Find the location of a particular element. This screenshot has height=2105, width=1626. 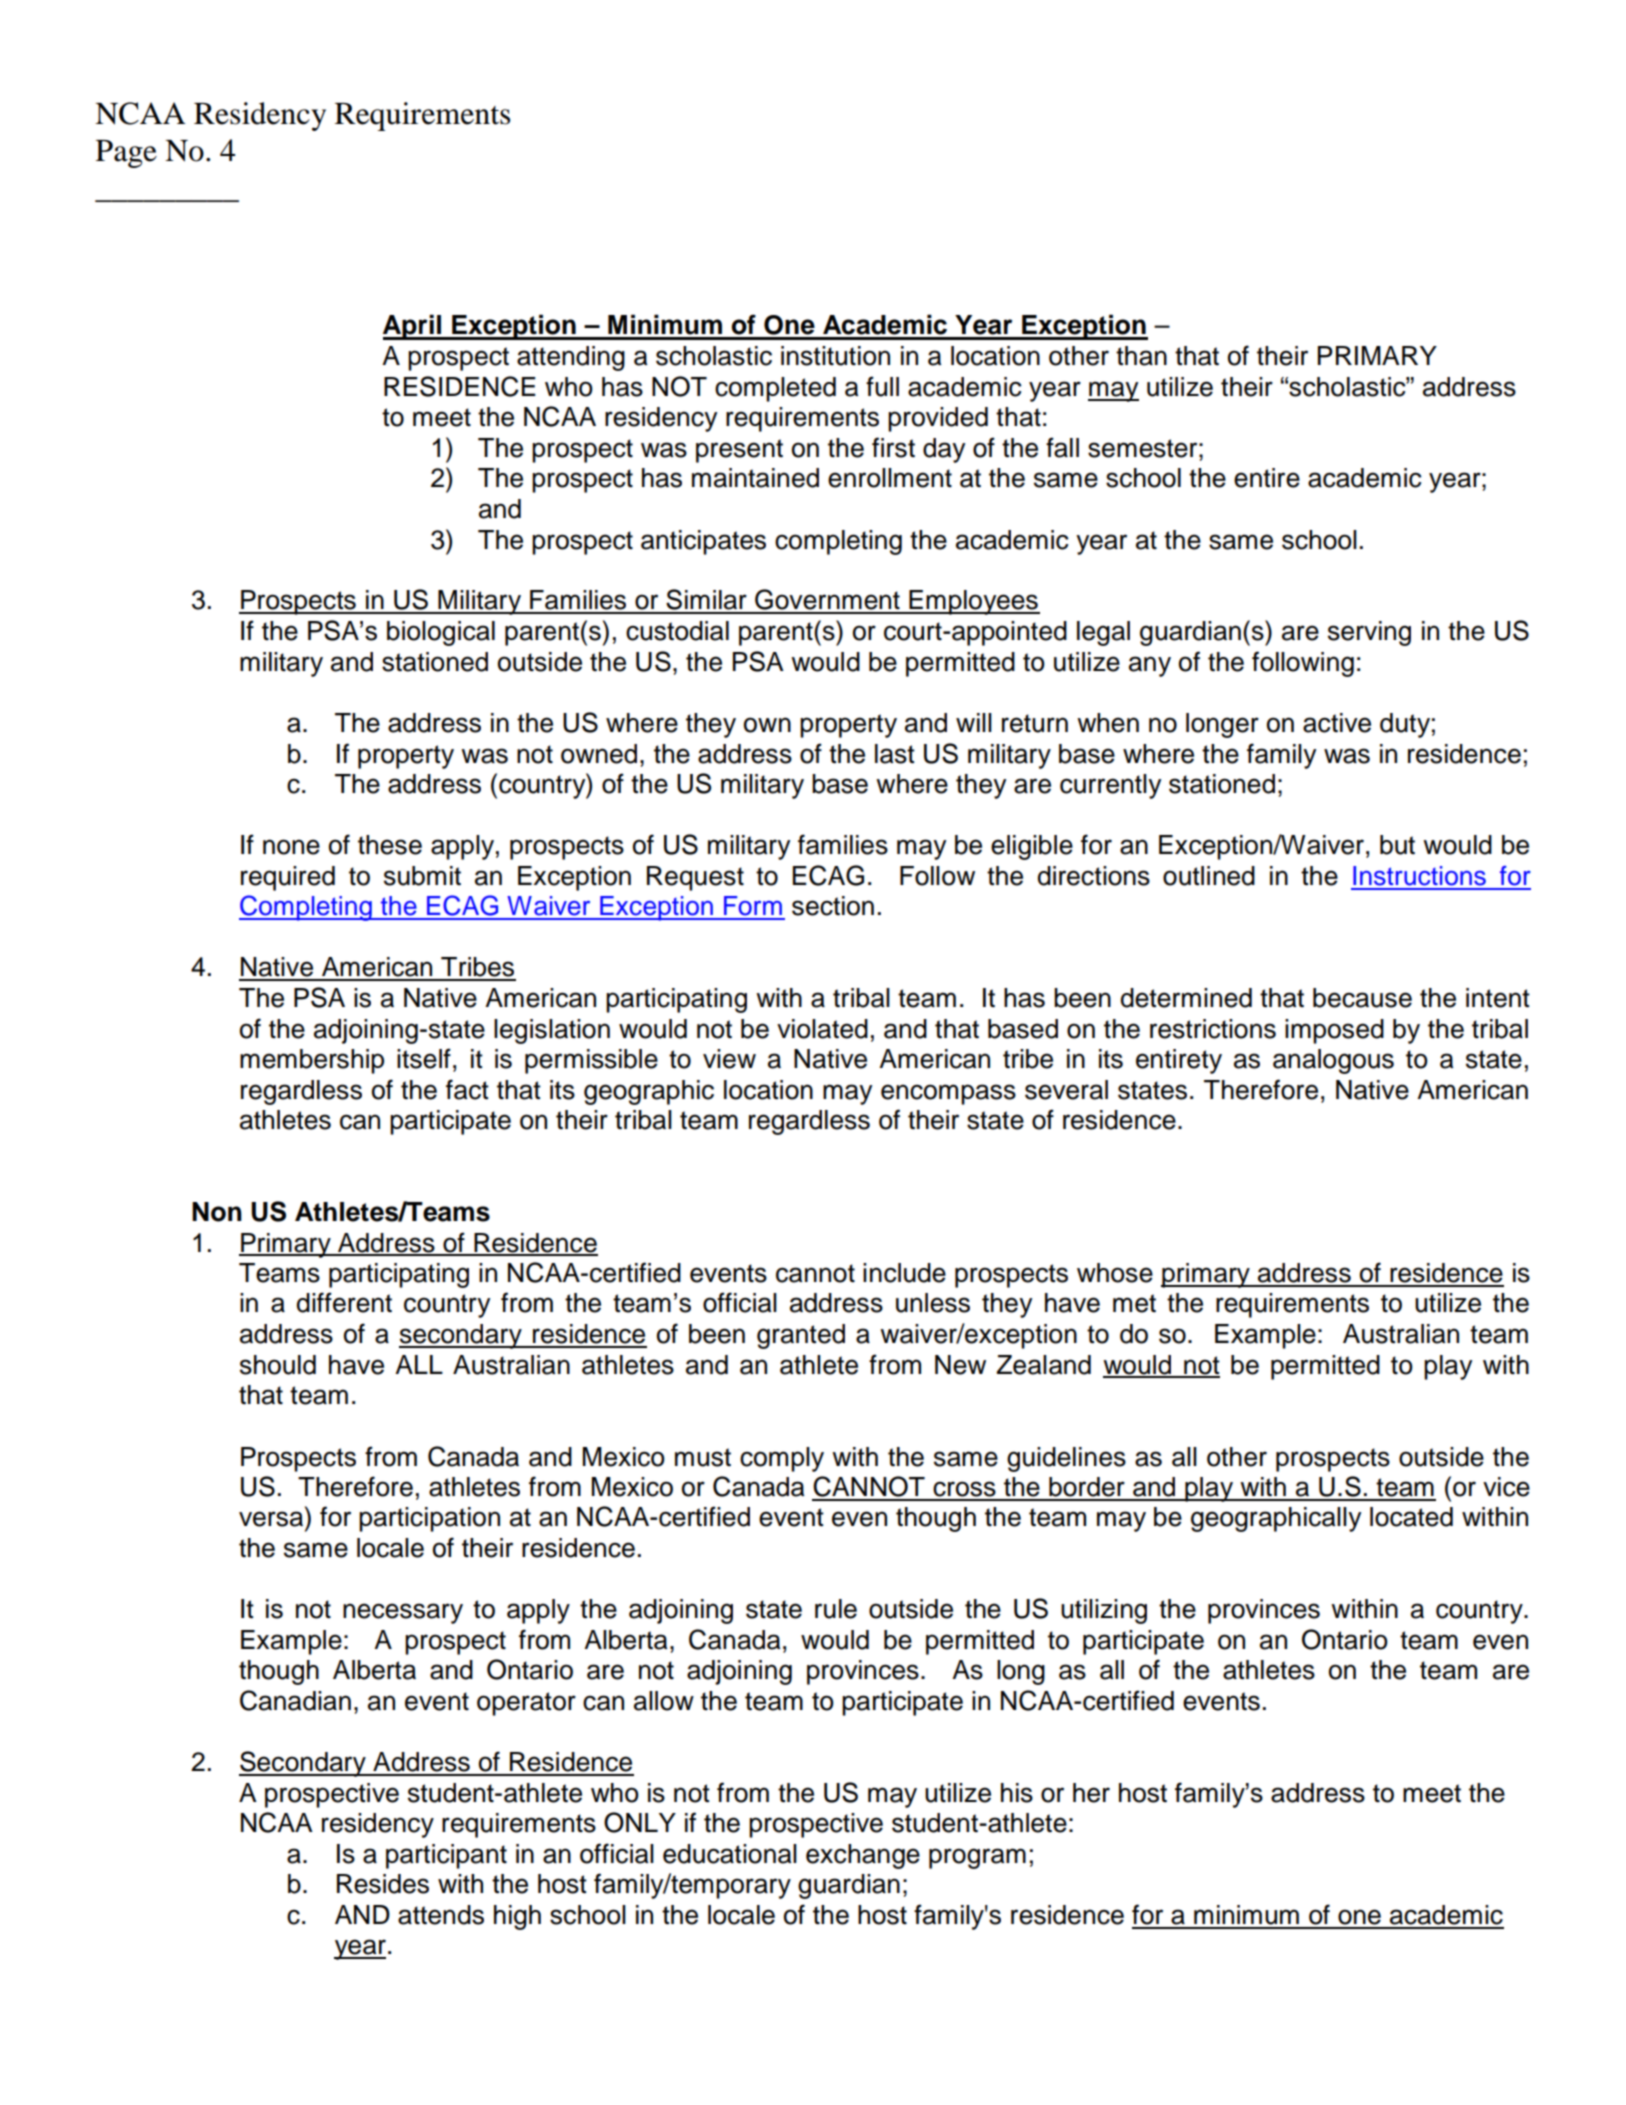

membership is located at coordinates (312, 1061).
